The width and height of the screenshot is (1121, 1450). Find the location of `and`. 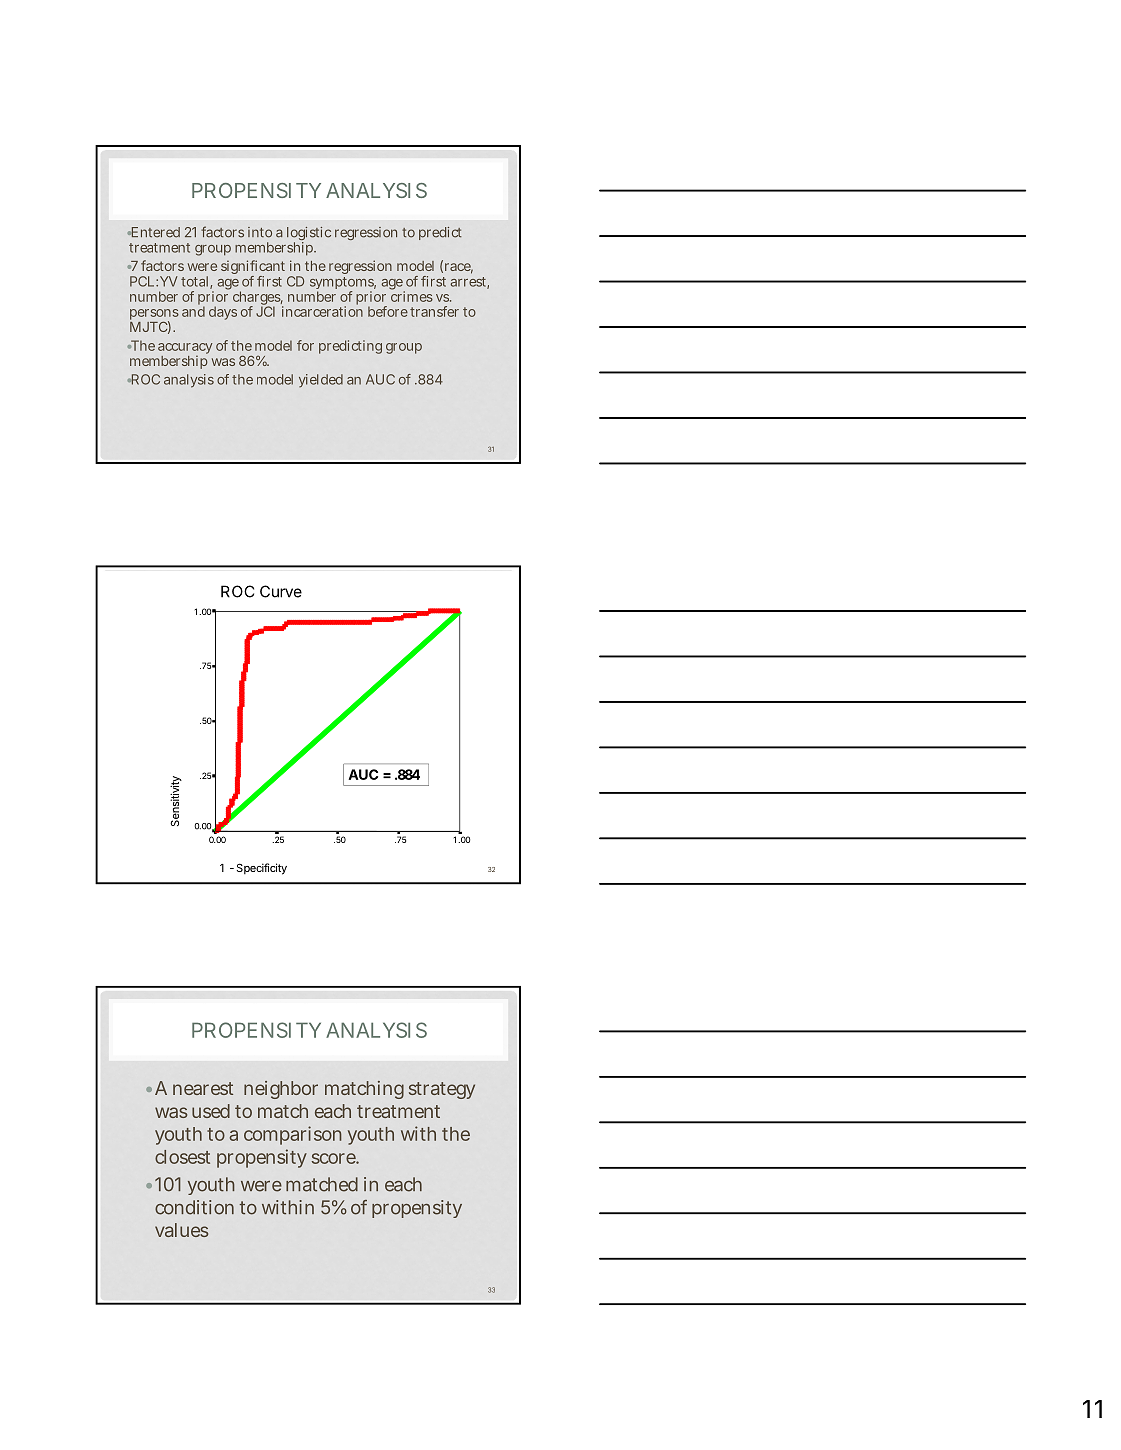

and is located at coordinates (193, 310).
